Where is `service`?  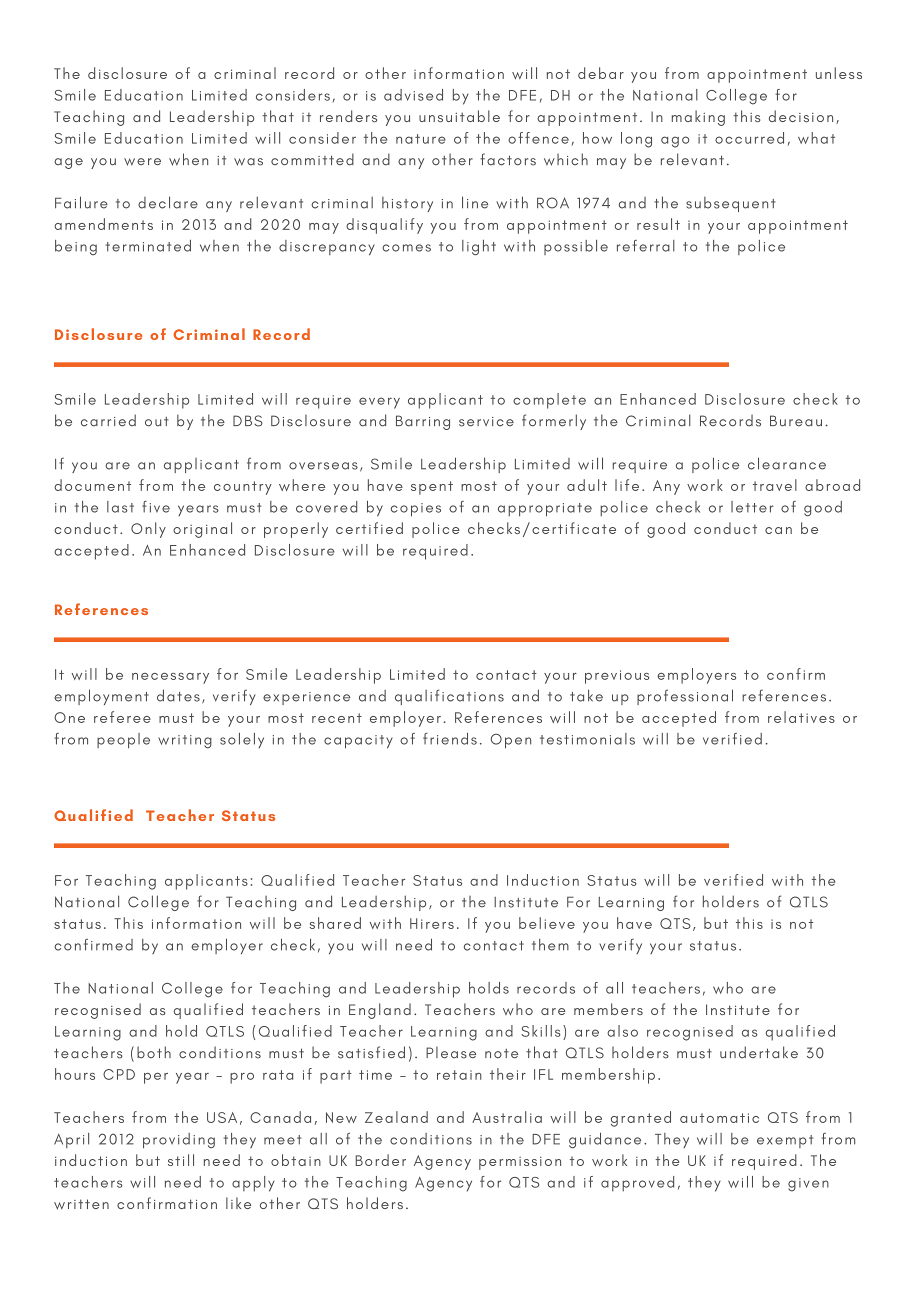 service is located at coordinates (486, 422).
